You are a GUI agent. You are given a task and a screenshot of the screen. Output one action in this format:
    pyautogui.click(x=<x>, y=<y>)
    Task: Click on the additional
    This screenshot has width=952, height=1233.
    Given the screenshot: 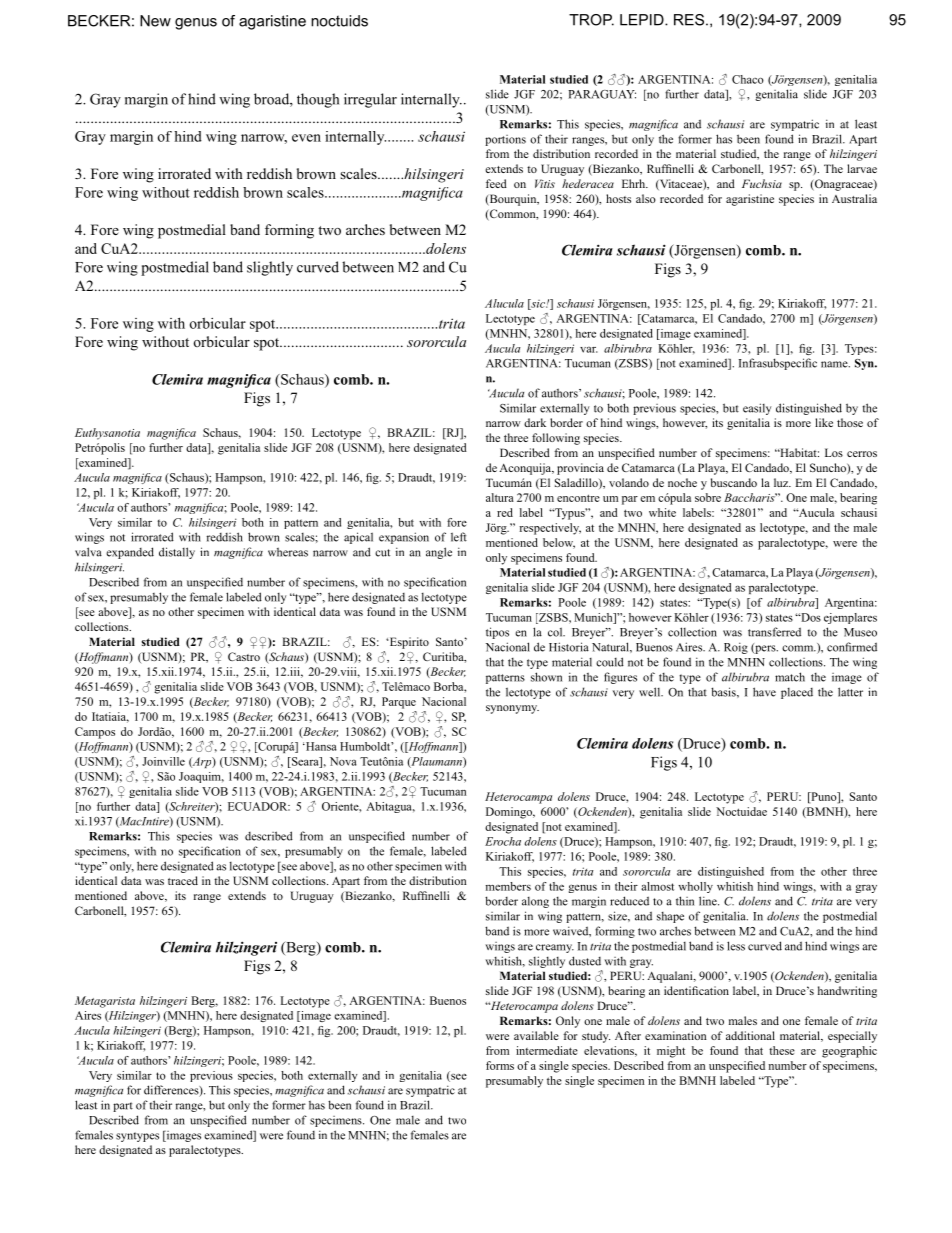 What is the action you would take?
    pyautogui.click(x=750, y=1035)
